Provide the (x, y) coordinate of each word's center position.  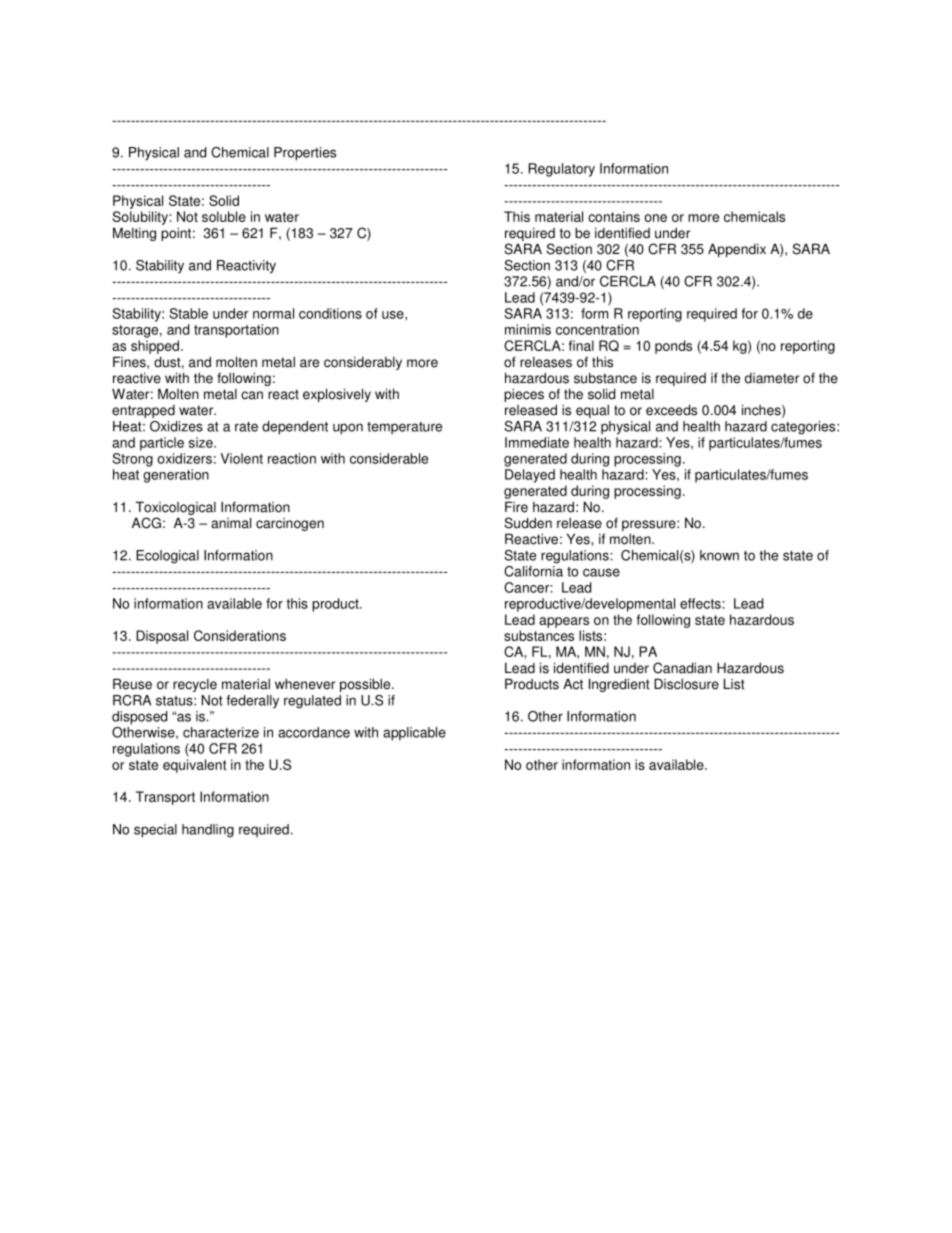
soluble (224, 216)
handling (208, 831)
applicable (414, 734)
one (655, 218)
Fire (516, 507)
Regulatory (561, 170)
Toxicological (176, 508)
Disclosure (686, 684)
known (719, 555)
